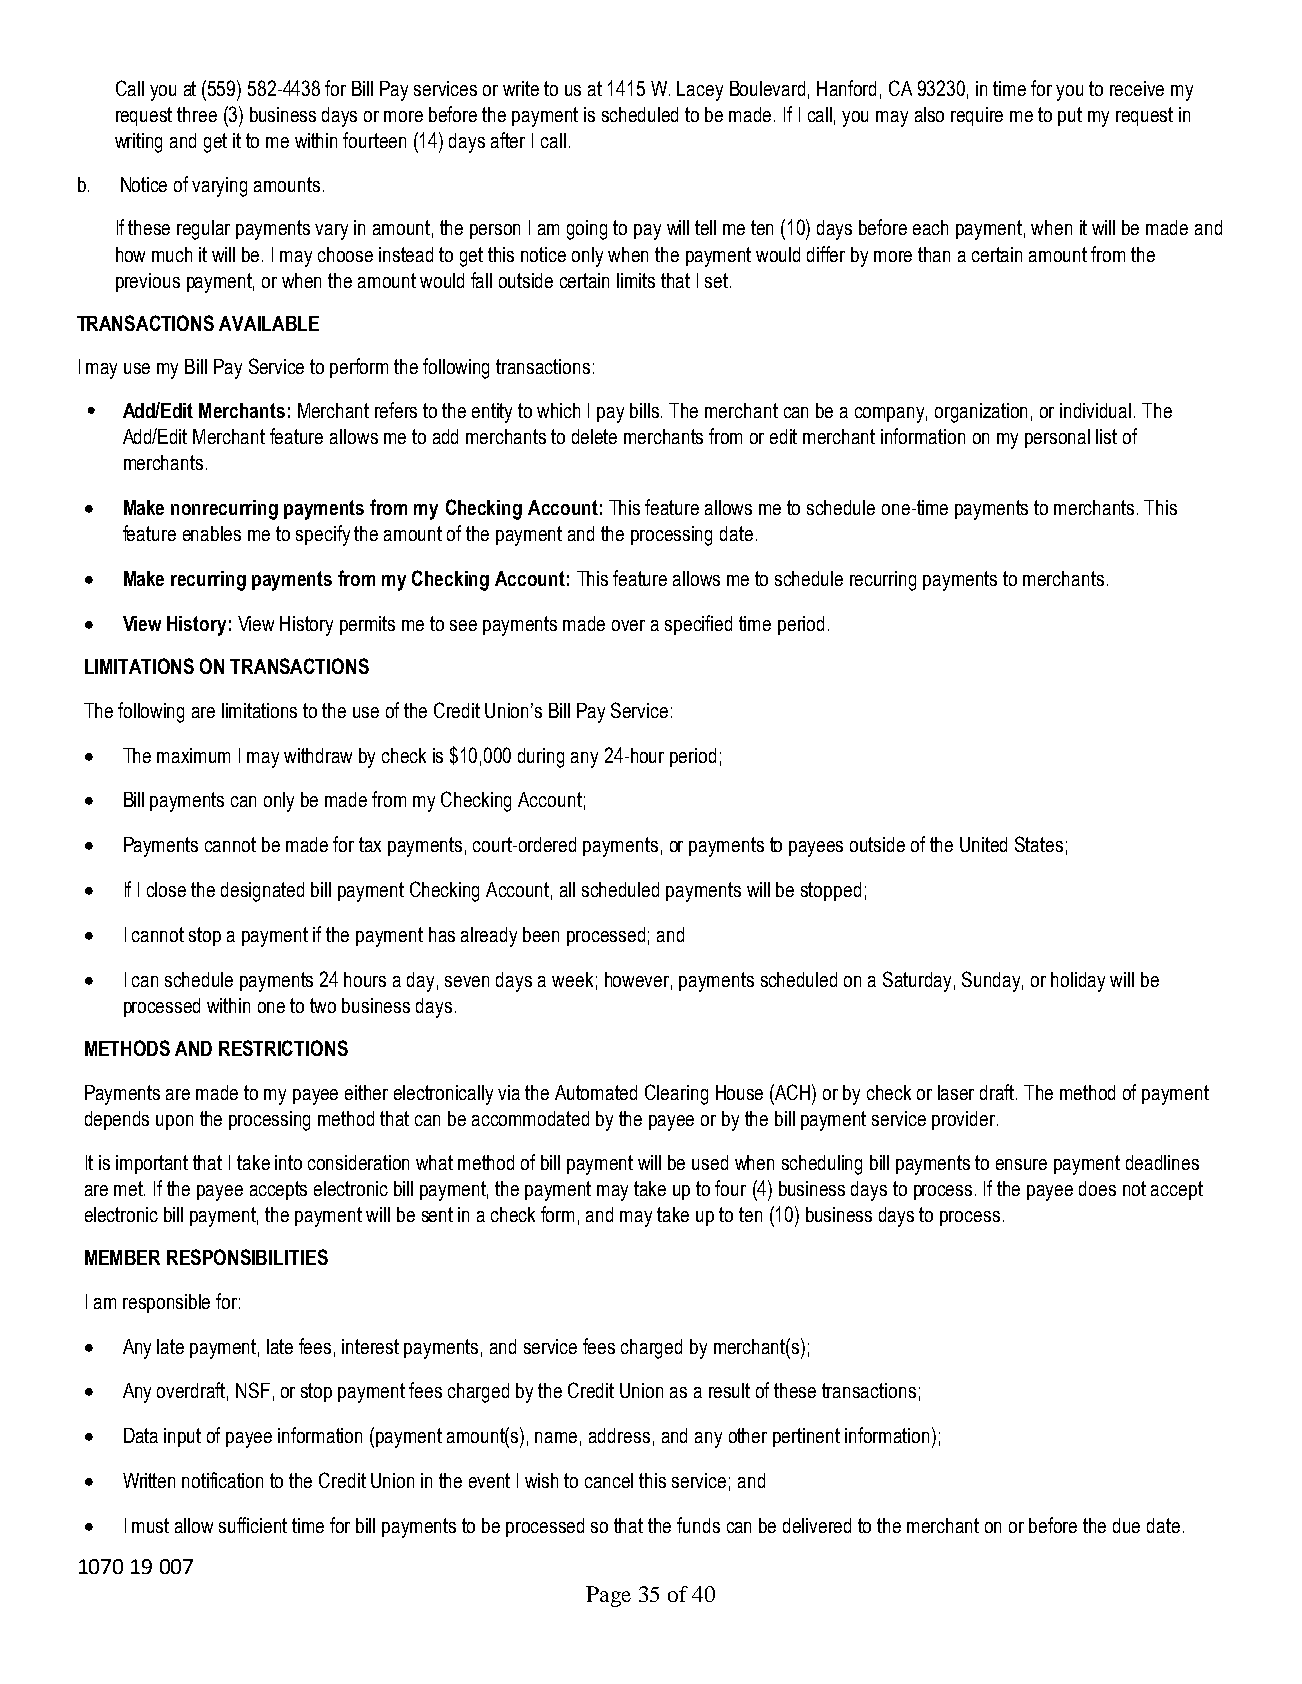  Describe the element at coordinates (1106, 436) in the screenshot. I see `list` at that location.
